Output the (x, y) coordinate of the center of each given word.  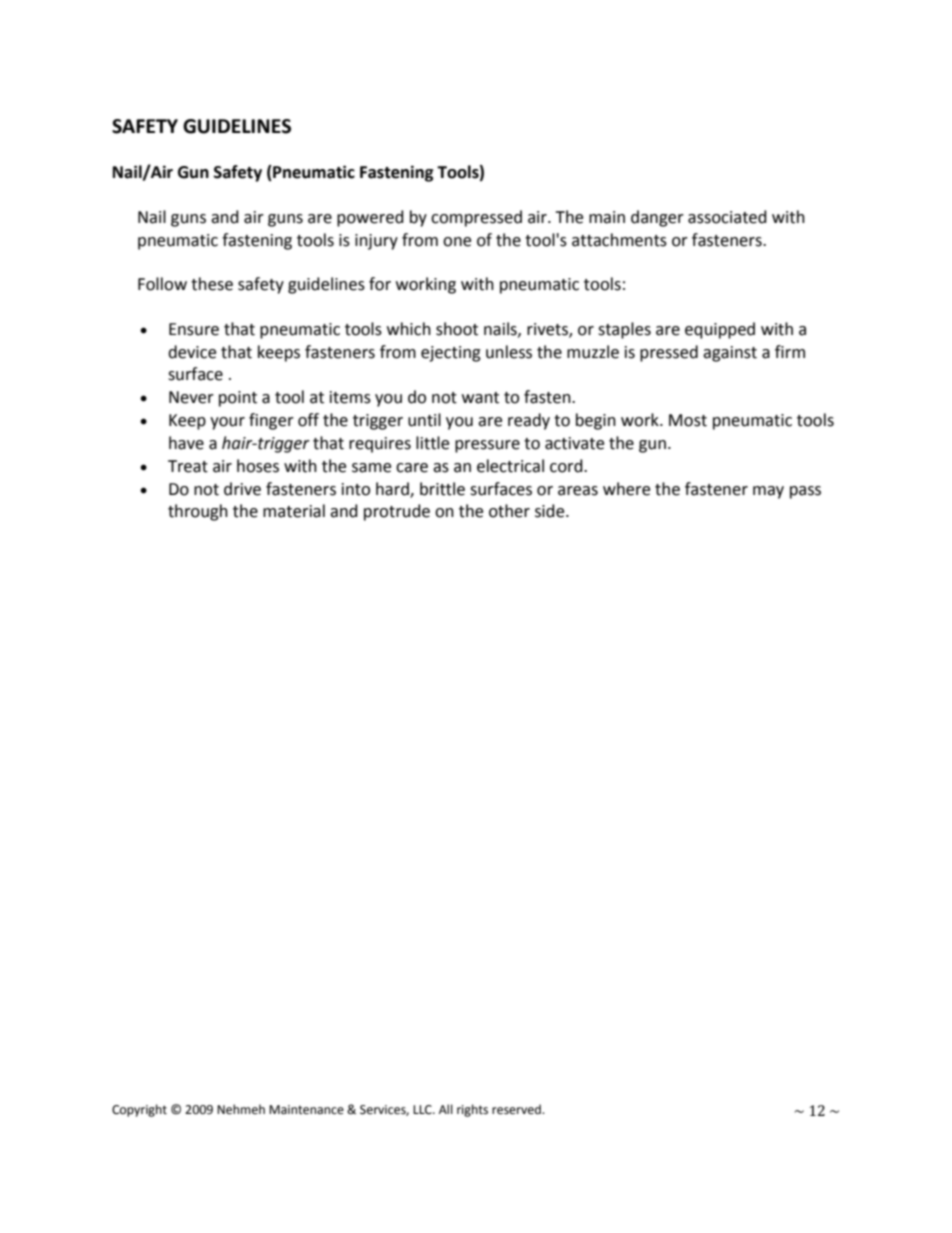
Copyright (139, 1110)
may (768, 492)
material (294, 511)
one (457, 242)
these (212, 284)
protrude (397, 512)
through (198, 512)
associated (727, 217)
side (551, 511)
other (509, 511)
